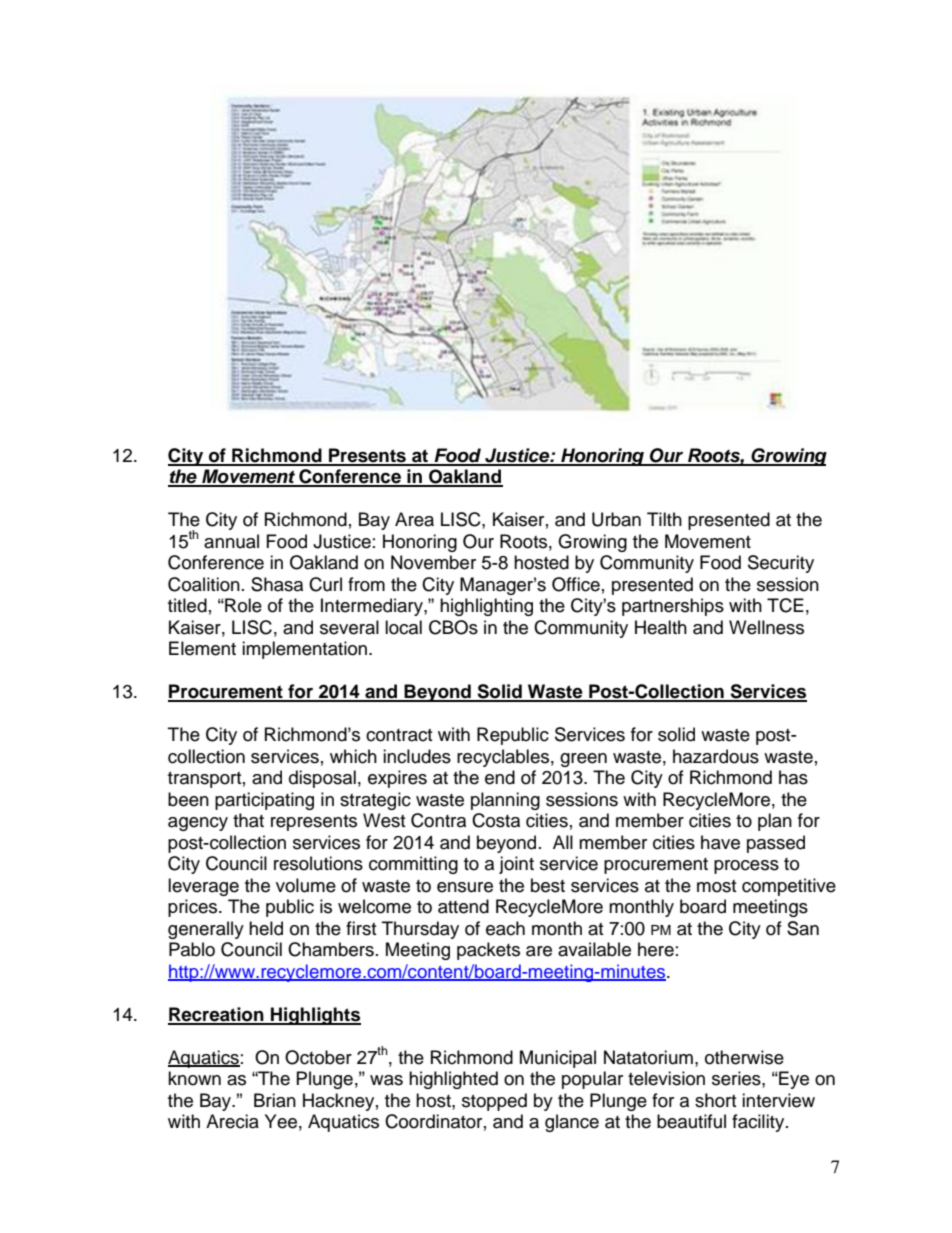 Image resolution: width=952 pixels, height=1233 pixels. What do you see at coordinates (494, 1102) in the screenshot?
I see `stopped` at bounding box center [494, 1102].
